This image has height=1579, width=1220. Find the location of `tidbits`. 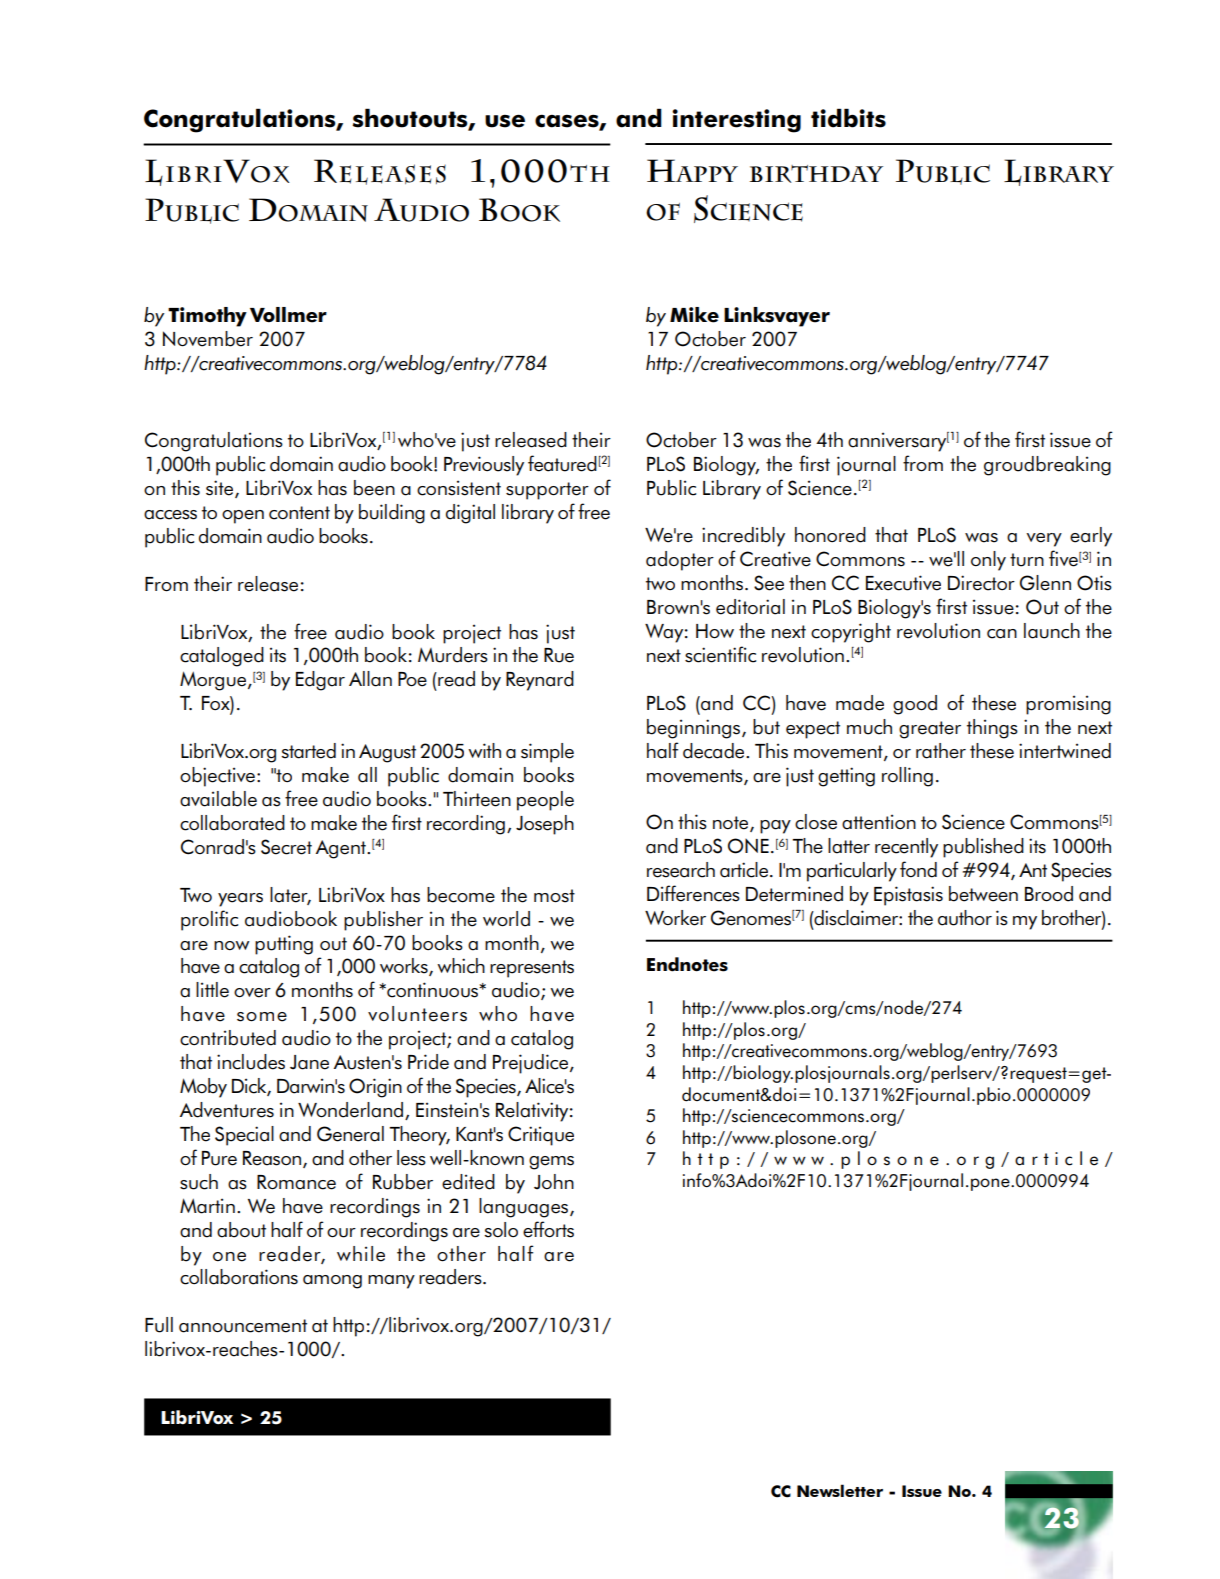

tidbits is located at coordinates (848, 118).
